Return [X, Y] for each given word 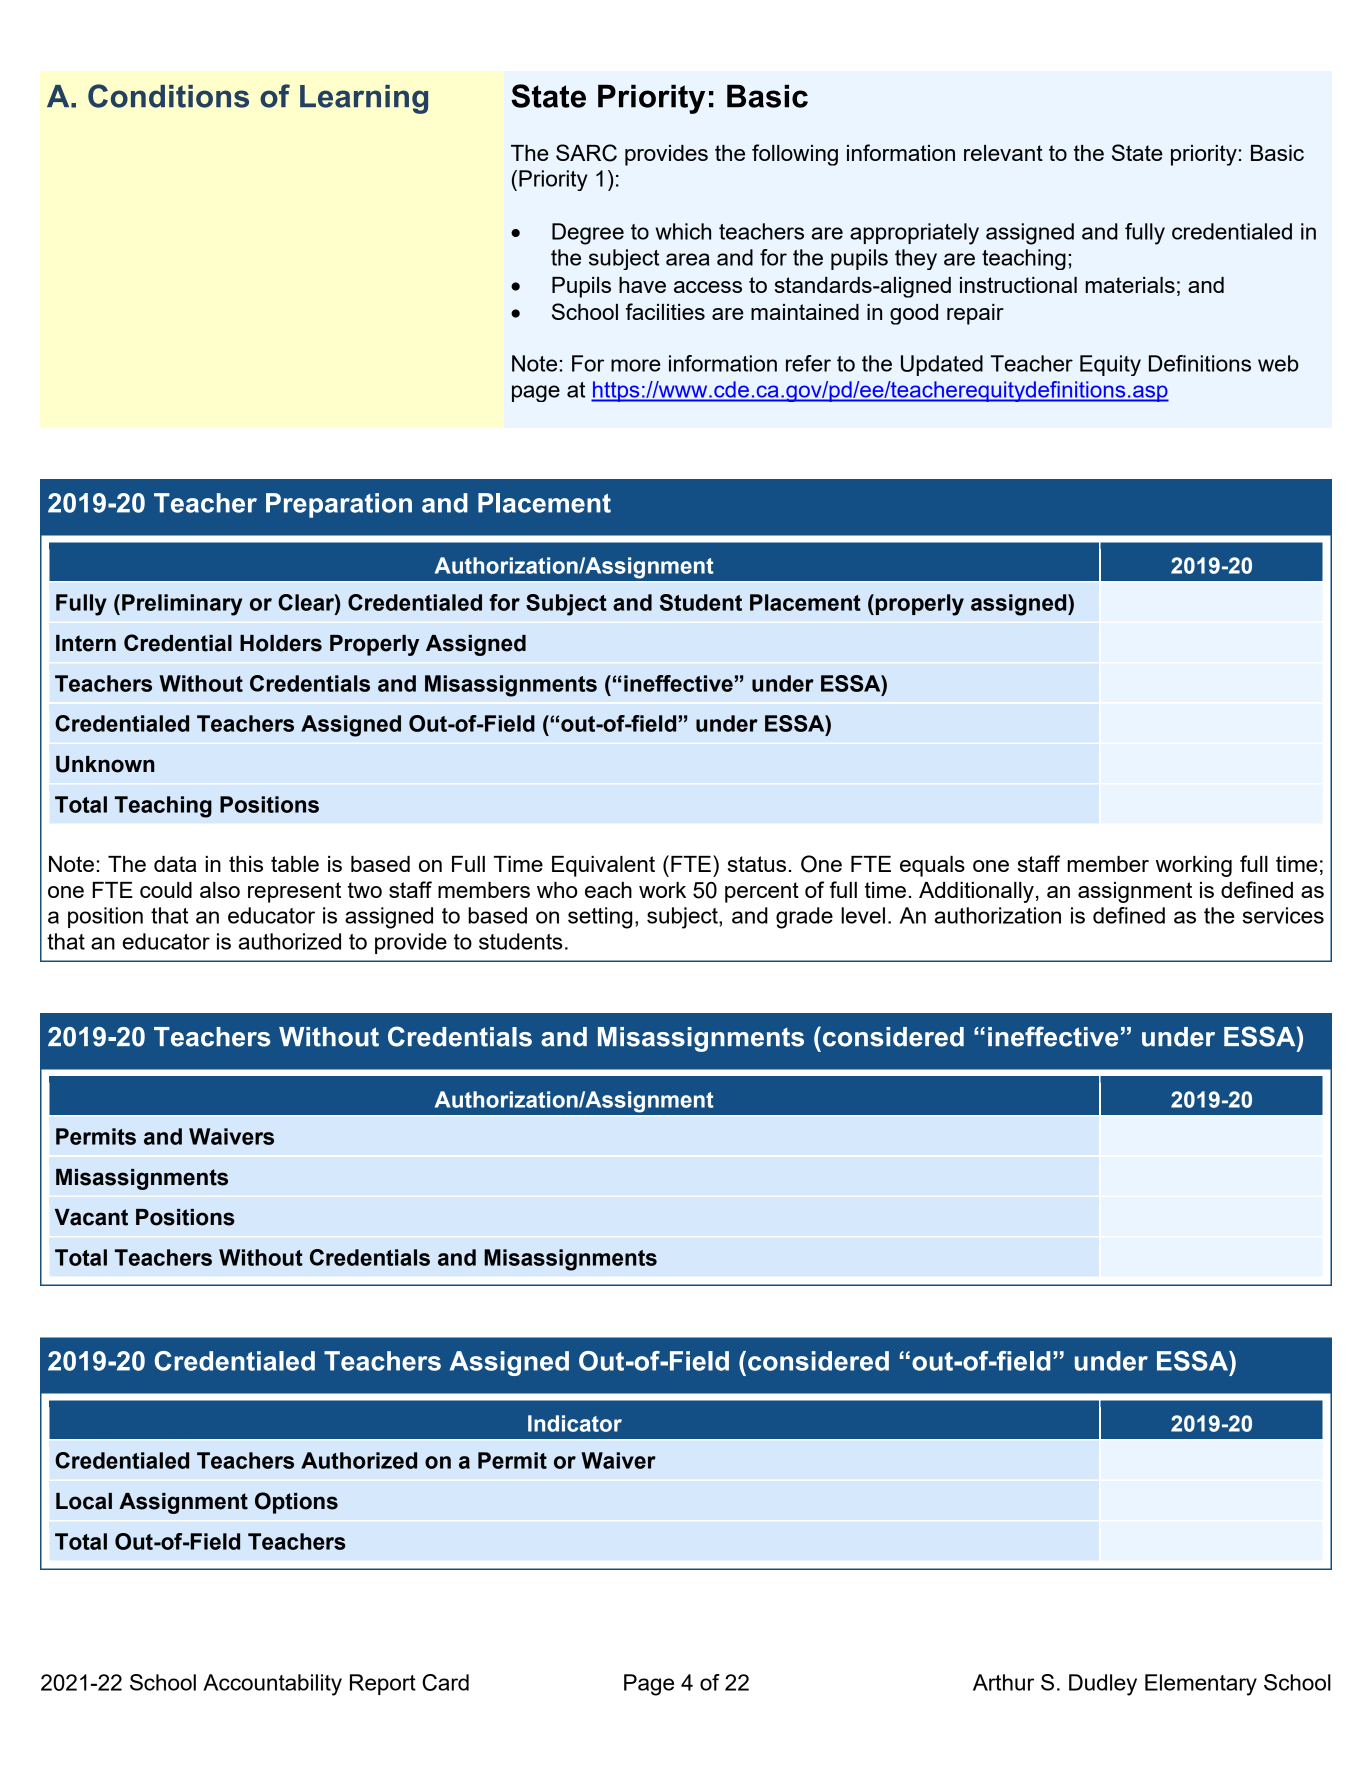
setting [600, 918]
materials [1130, 285]
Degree [588, 234]
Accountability [272, 1685]
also [220, 890]
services [1283, 915]
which [683, 231]
